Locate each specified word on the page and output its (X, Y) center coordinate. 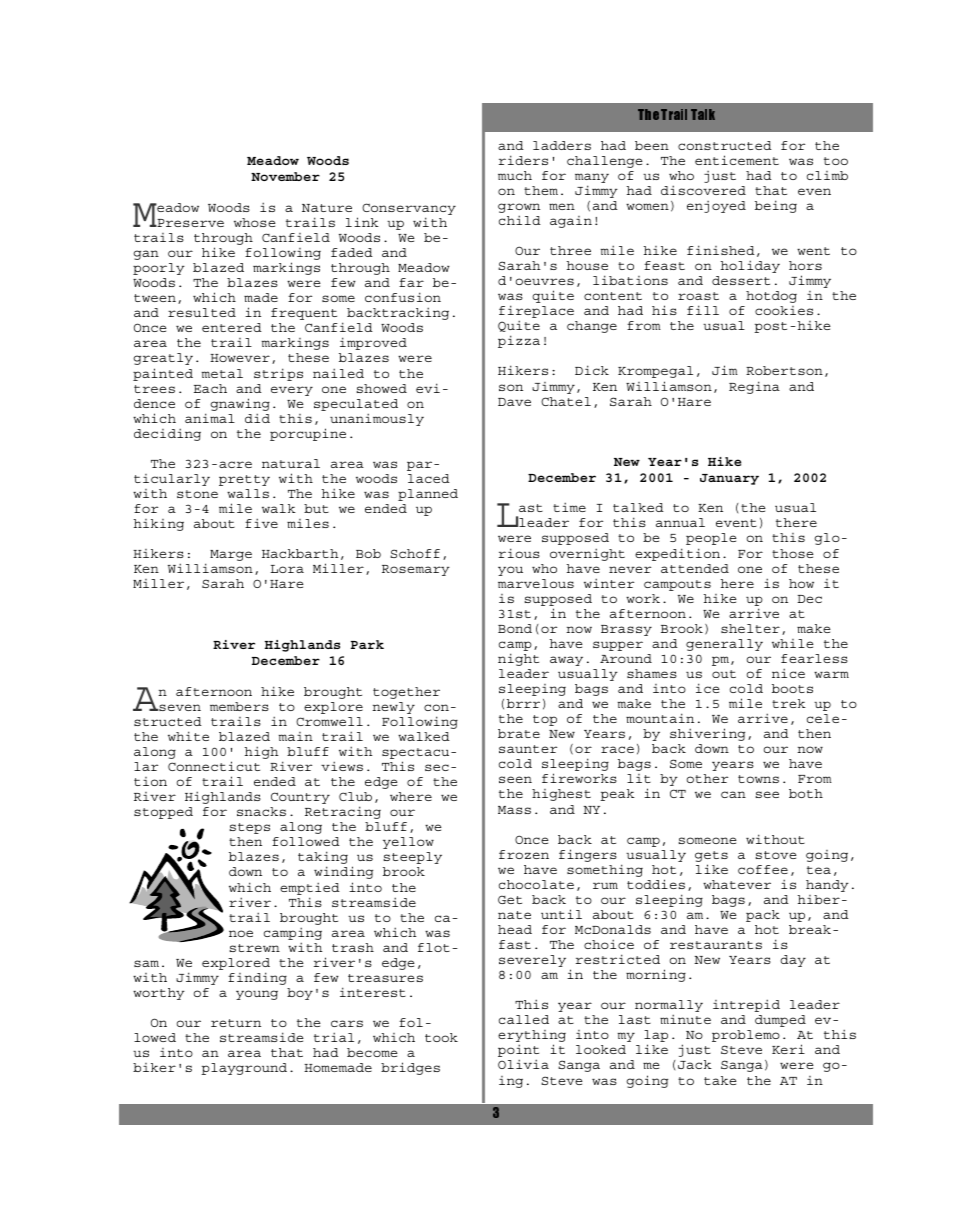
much (515, 175)
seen (515, 779)
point (518, 1052)
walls (248, 493)
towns (758, 779)
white (188, 736)
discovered (703, 190)
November (285, 176)
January (729, 479)
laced (429, 478)
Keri (788, 1049)
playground (244, 1069)
